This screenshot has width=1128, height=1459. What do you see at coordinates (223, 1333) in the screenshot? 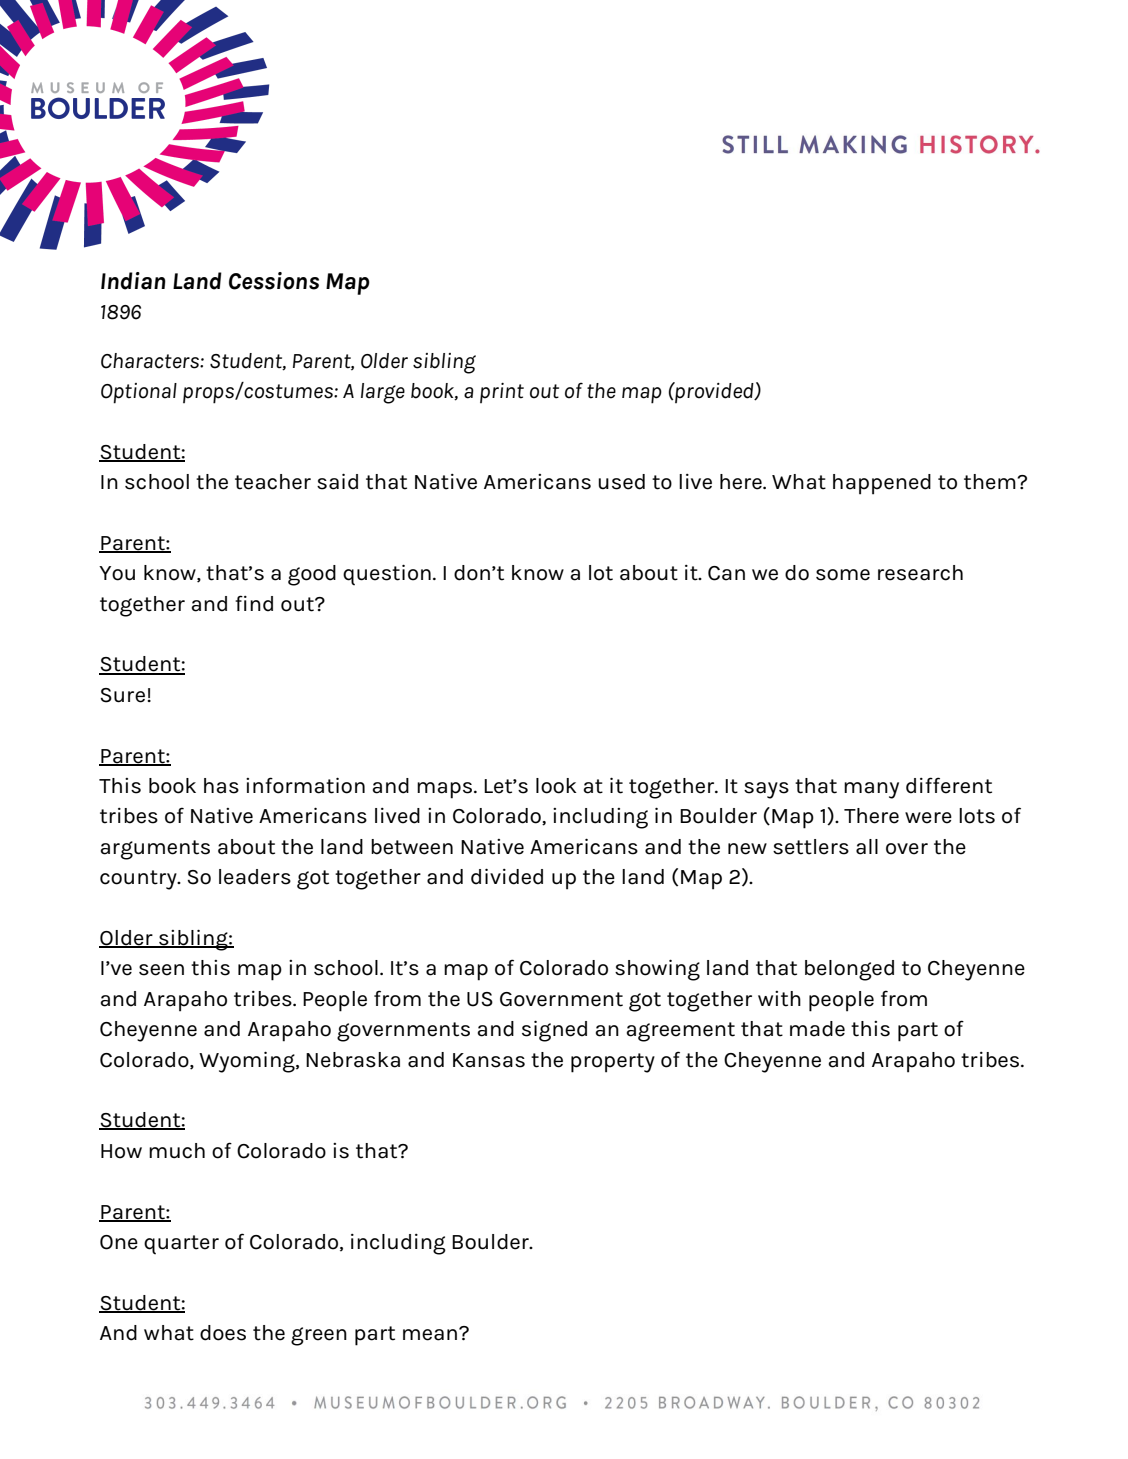
I see `does` at bounding box center [223, 1333].
